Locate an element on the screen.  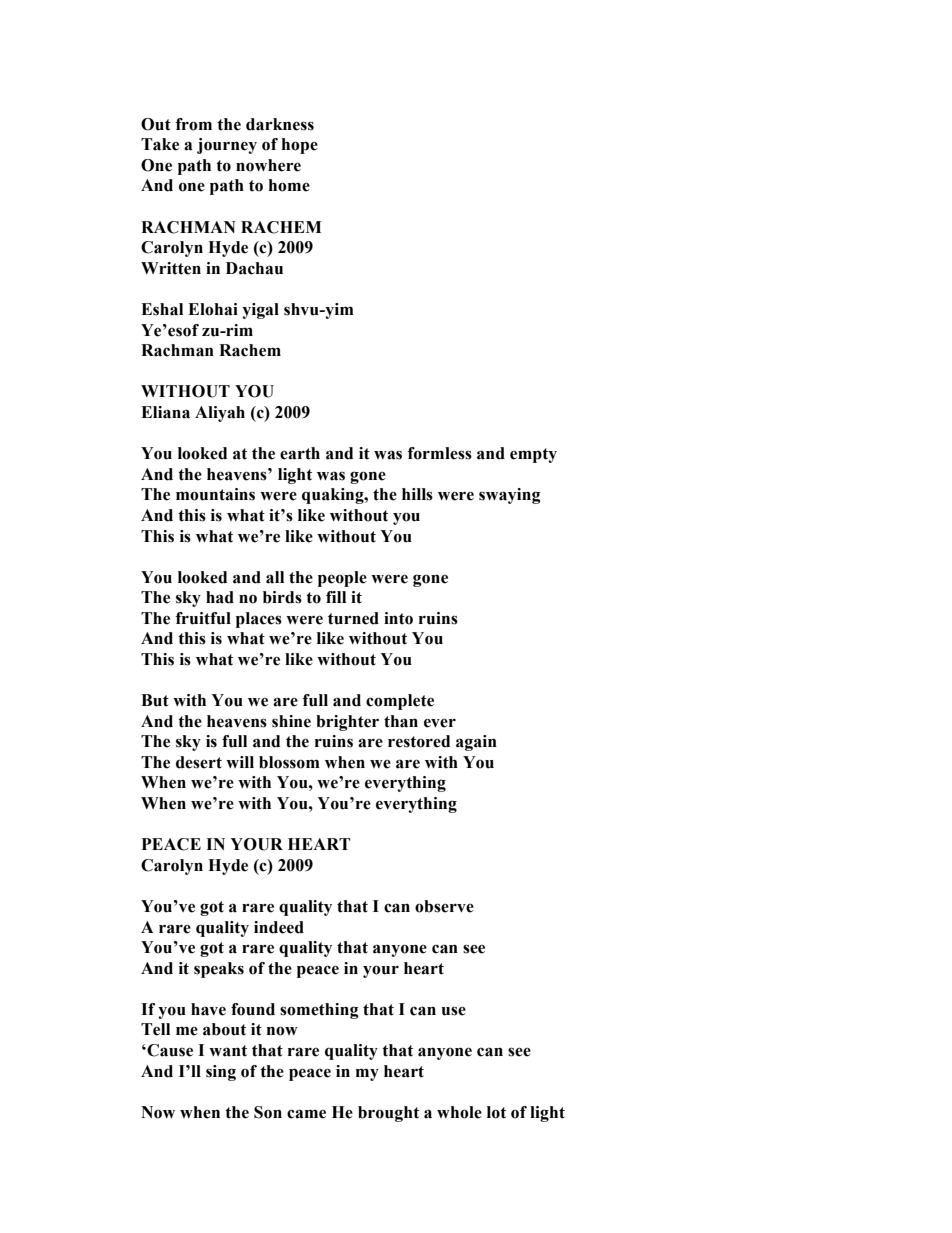
into is located at coordinates (398, 618).
